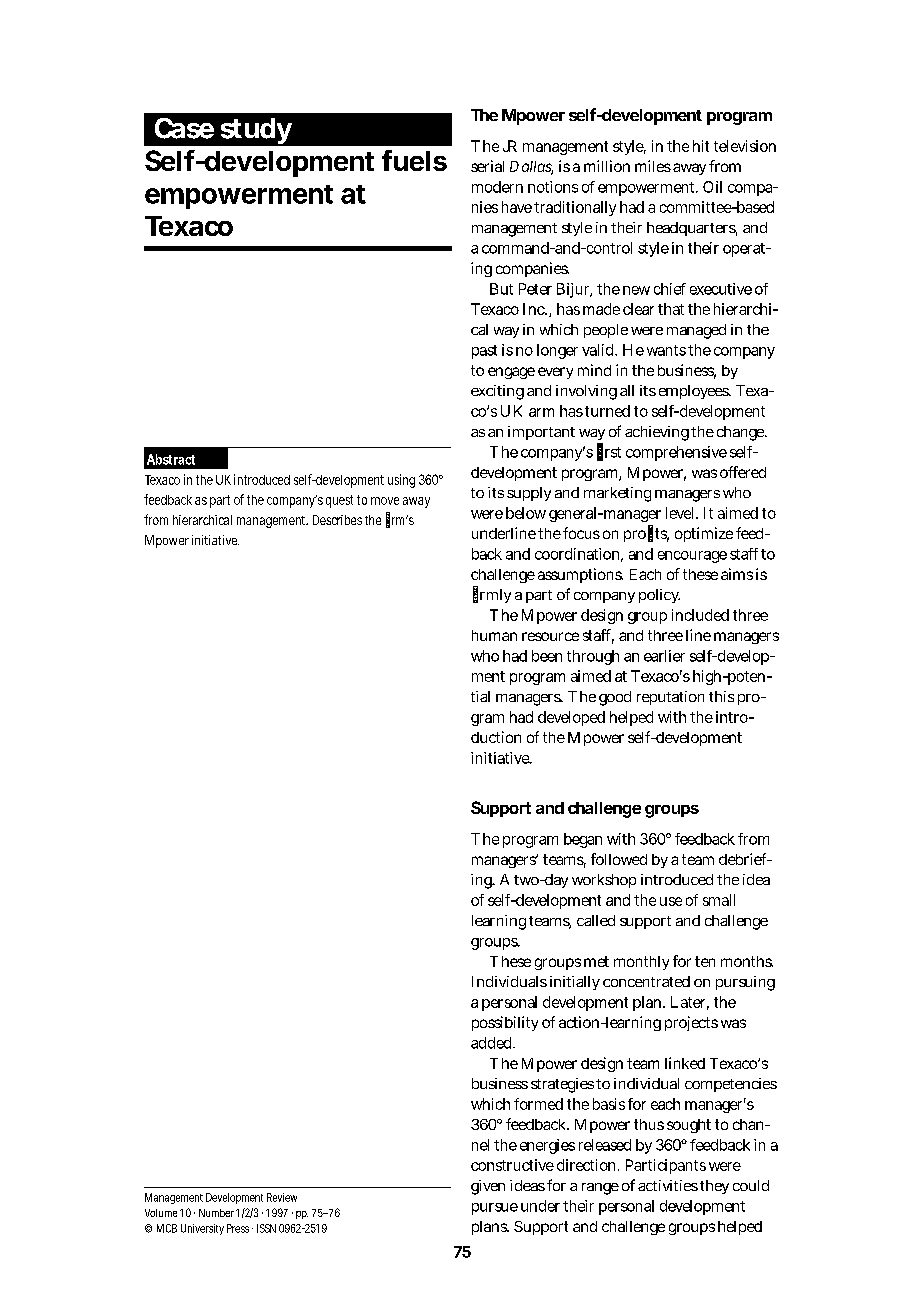 The height and width of the document is (1308, 924). What do you see at coordinates (171, 459) in the document?
I see `Abstract` at bounding box center [171, 459].
